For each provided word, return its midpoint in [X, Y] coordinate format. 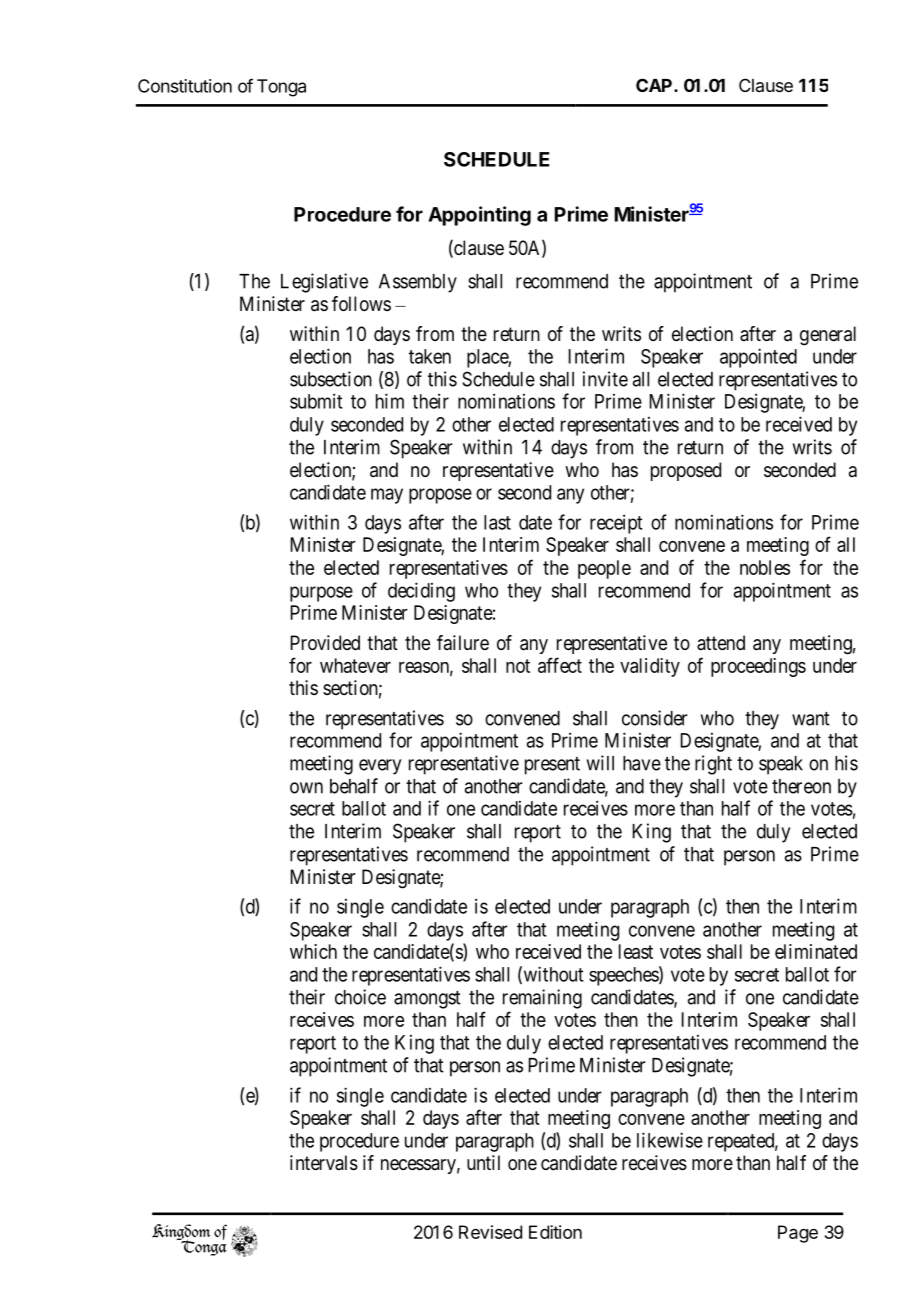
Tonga [281, 88]
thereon [801, 786]
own [306, 788]
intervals [324, 1163]
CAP [655, 85]
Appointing [479, 216]
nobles [765, 567]
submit [316, 401]
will [600, 763]
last [497, 522]
